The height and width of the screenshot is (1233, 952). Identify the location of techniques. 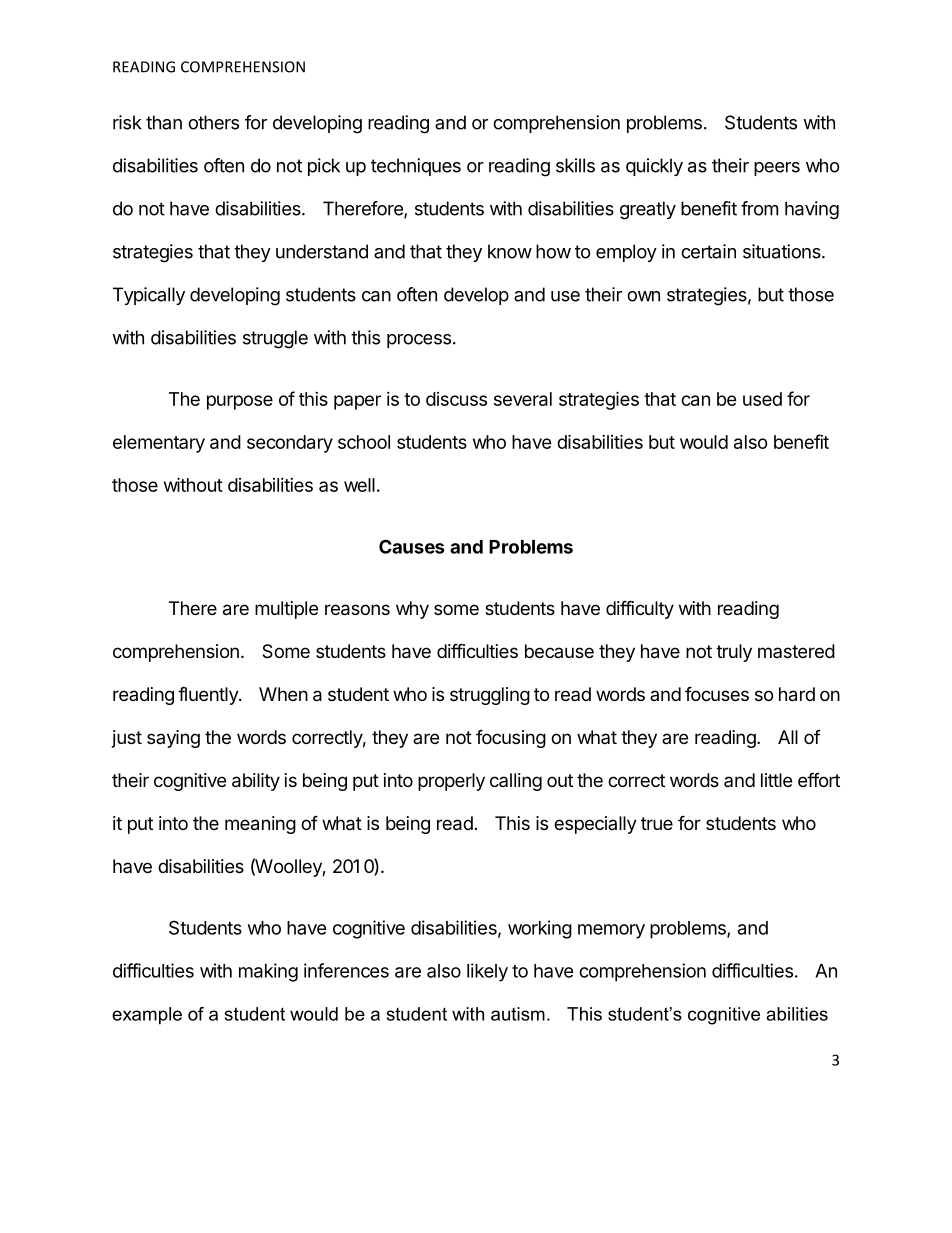
(416, 167).
